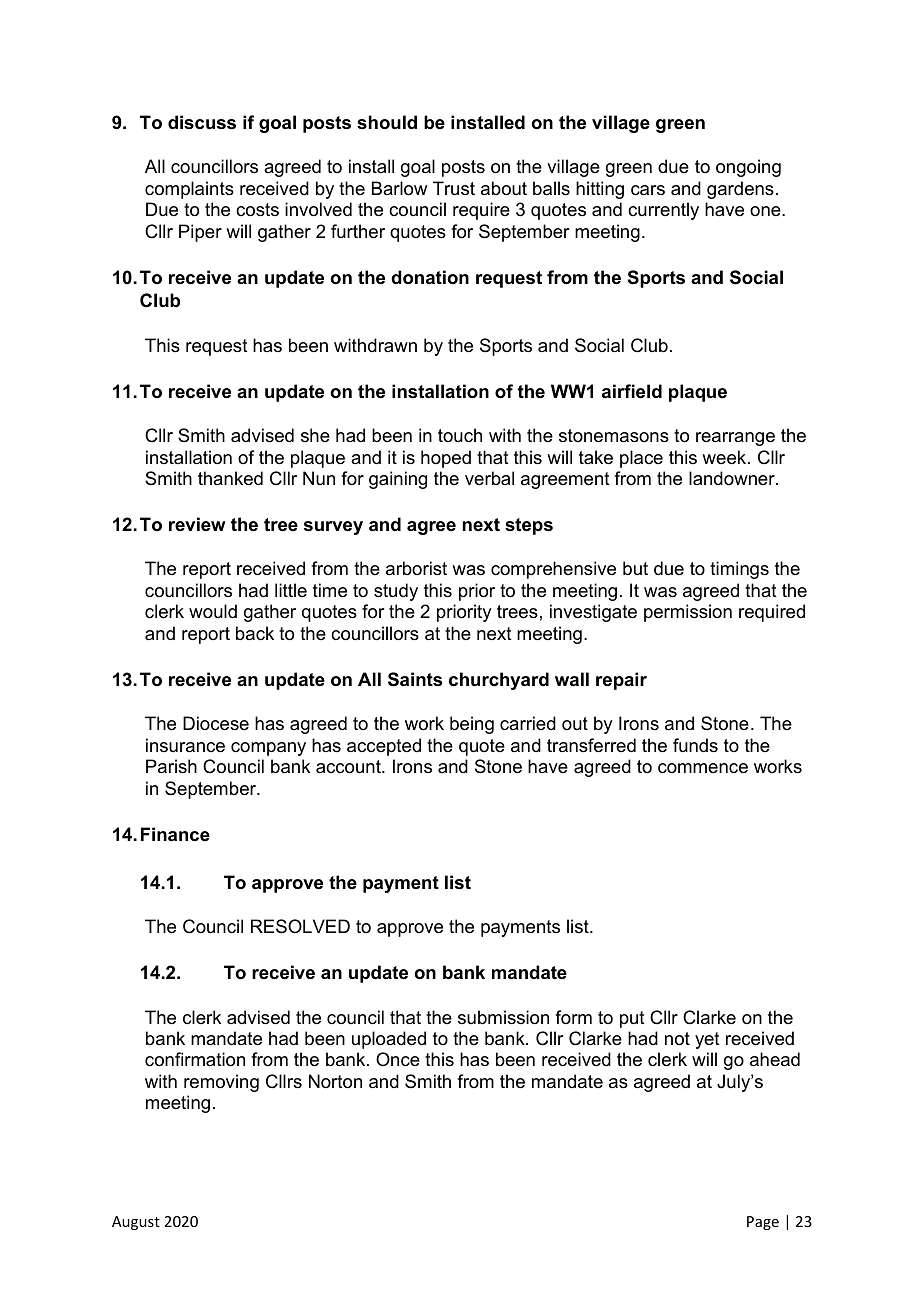 Image resolution: width=924 pixels, height=1308 pixels. I want to click on Trust, so click(454, 188).
